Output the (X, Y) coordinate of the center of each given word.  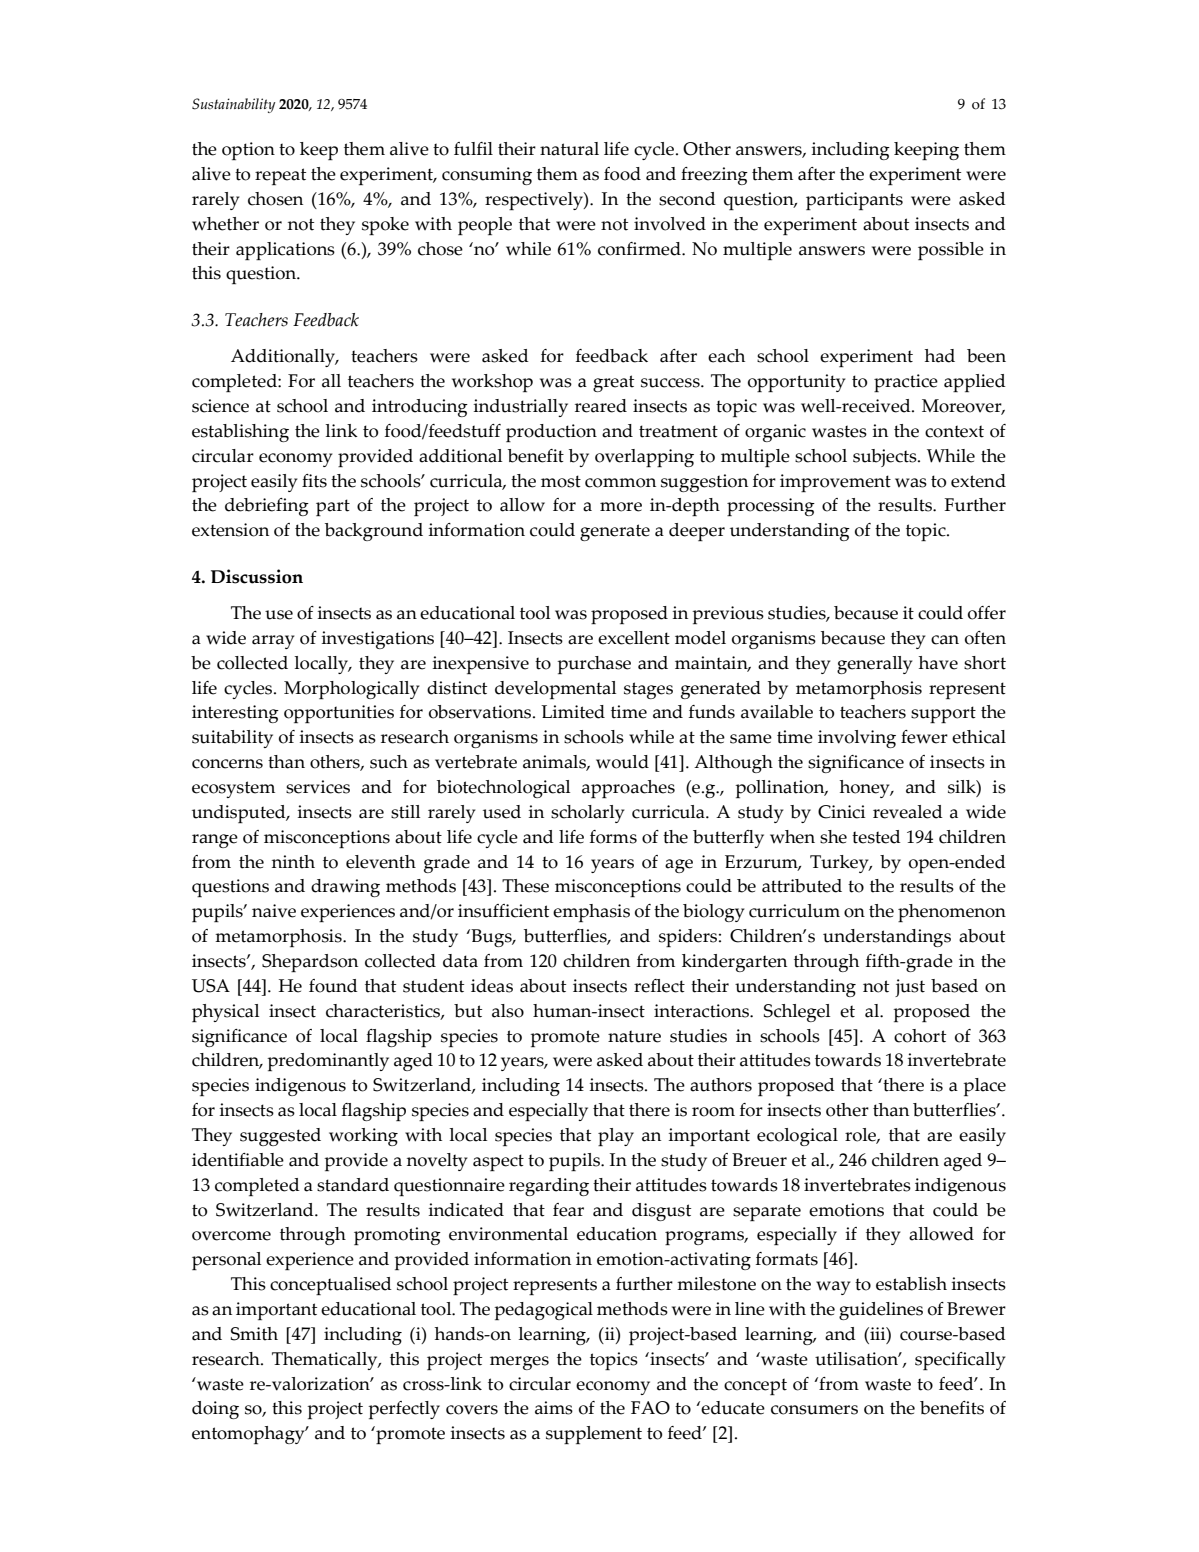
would (622, 762)
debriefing (267, 507)
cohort (920, 1036)
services (318, 787)
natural (569, 149)
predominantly (328, 1062)
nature (634, 1036)
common (620, 483)
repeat (280, 176)
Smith (254, 1334)
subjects (886, 458)
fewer (924, 737)
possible (951, 251)
